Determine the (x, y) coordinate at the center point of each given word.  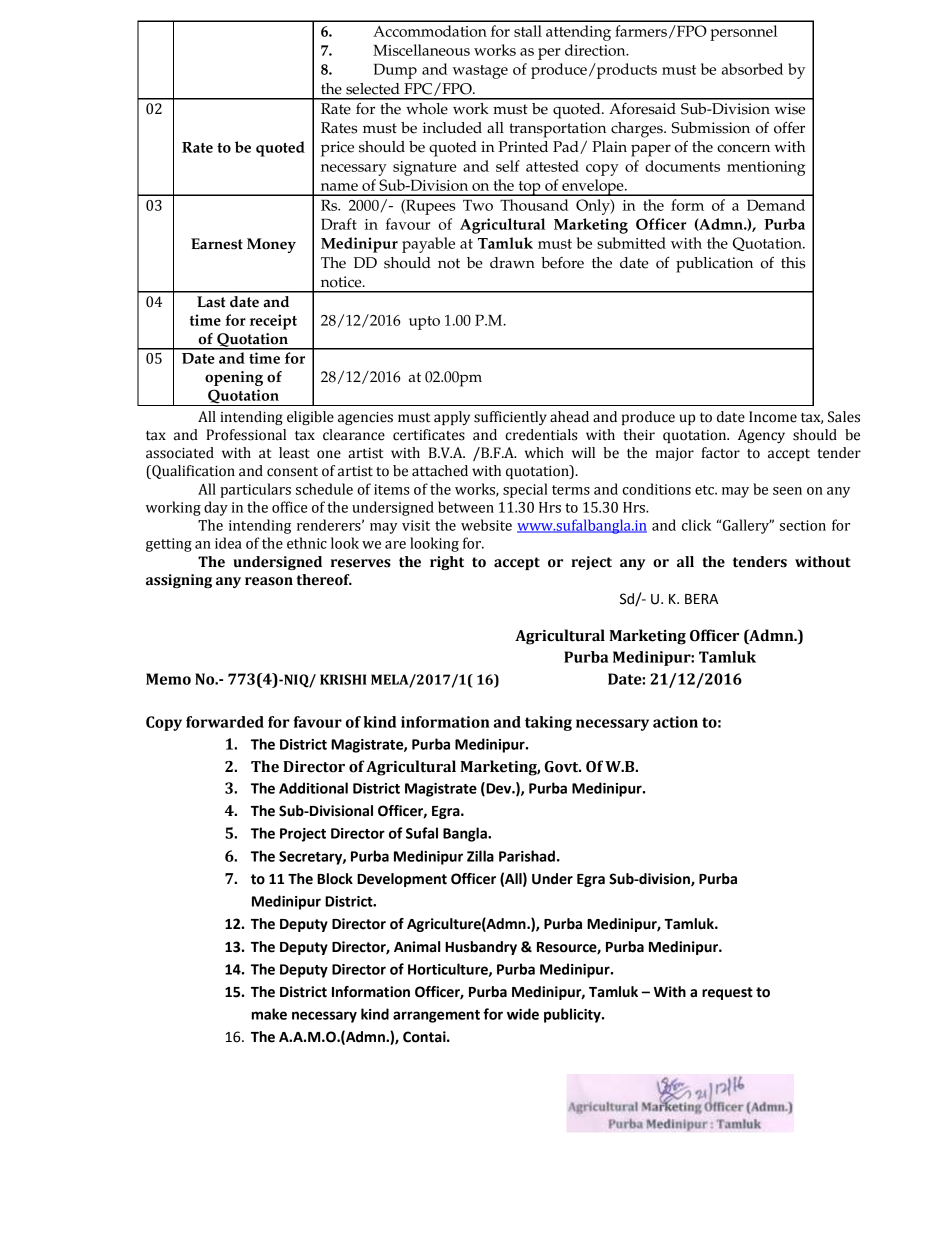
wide (523, 1014)
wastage (480, 72)
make (269, 1014)
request (727, 993)
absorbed (752, 69)
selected (373, 89)
